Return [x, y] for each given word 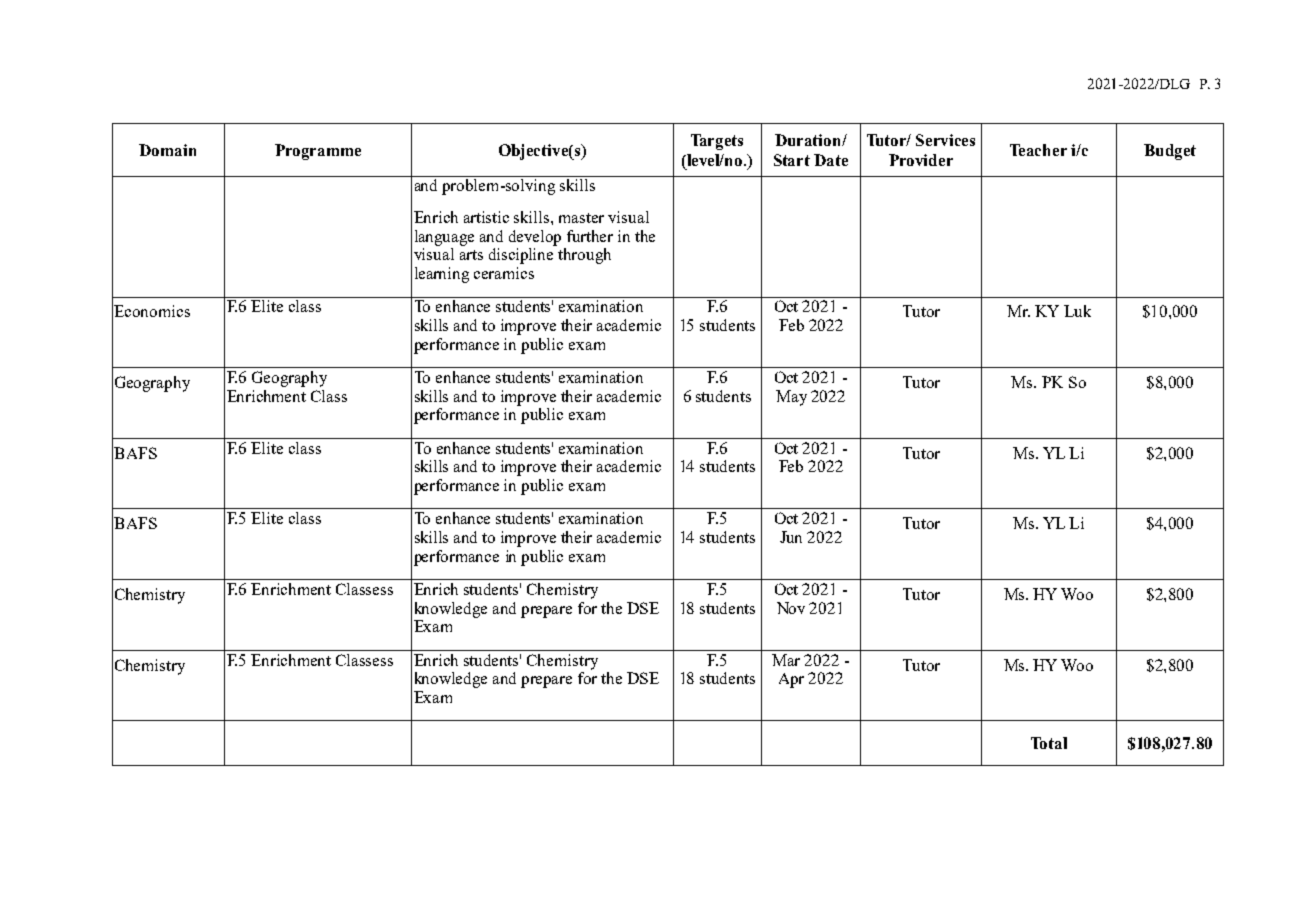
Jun [791, 537]
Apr [791, 680]
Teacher [1038, 150]
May [791, 398]
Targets [717, 142]
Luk [1077, 311]
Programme [318, 152]
